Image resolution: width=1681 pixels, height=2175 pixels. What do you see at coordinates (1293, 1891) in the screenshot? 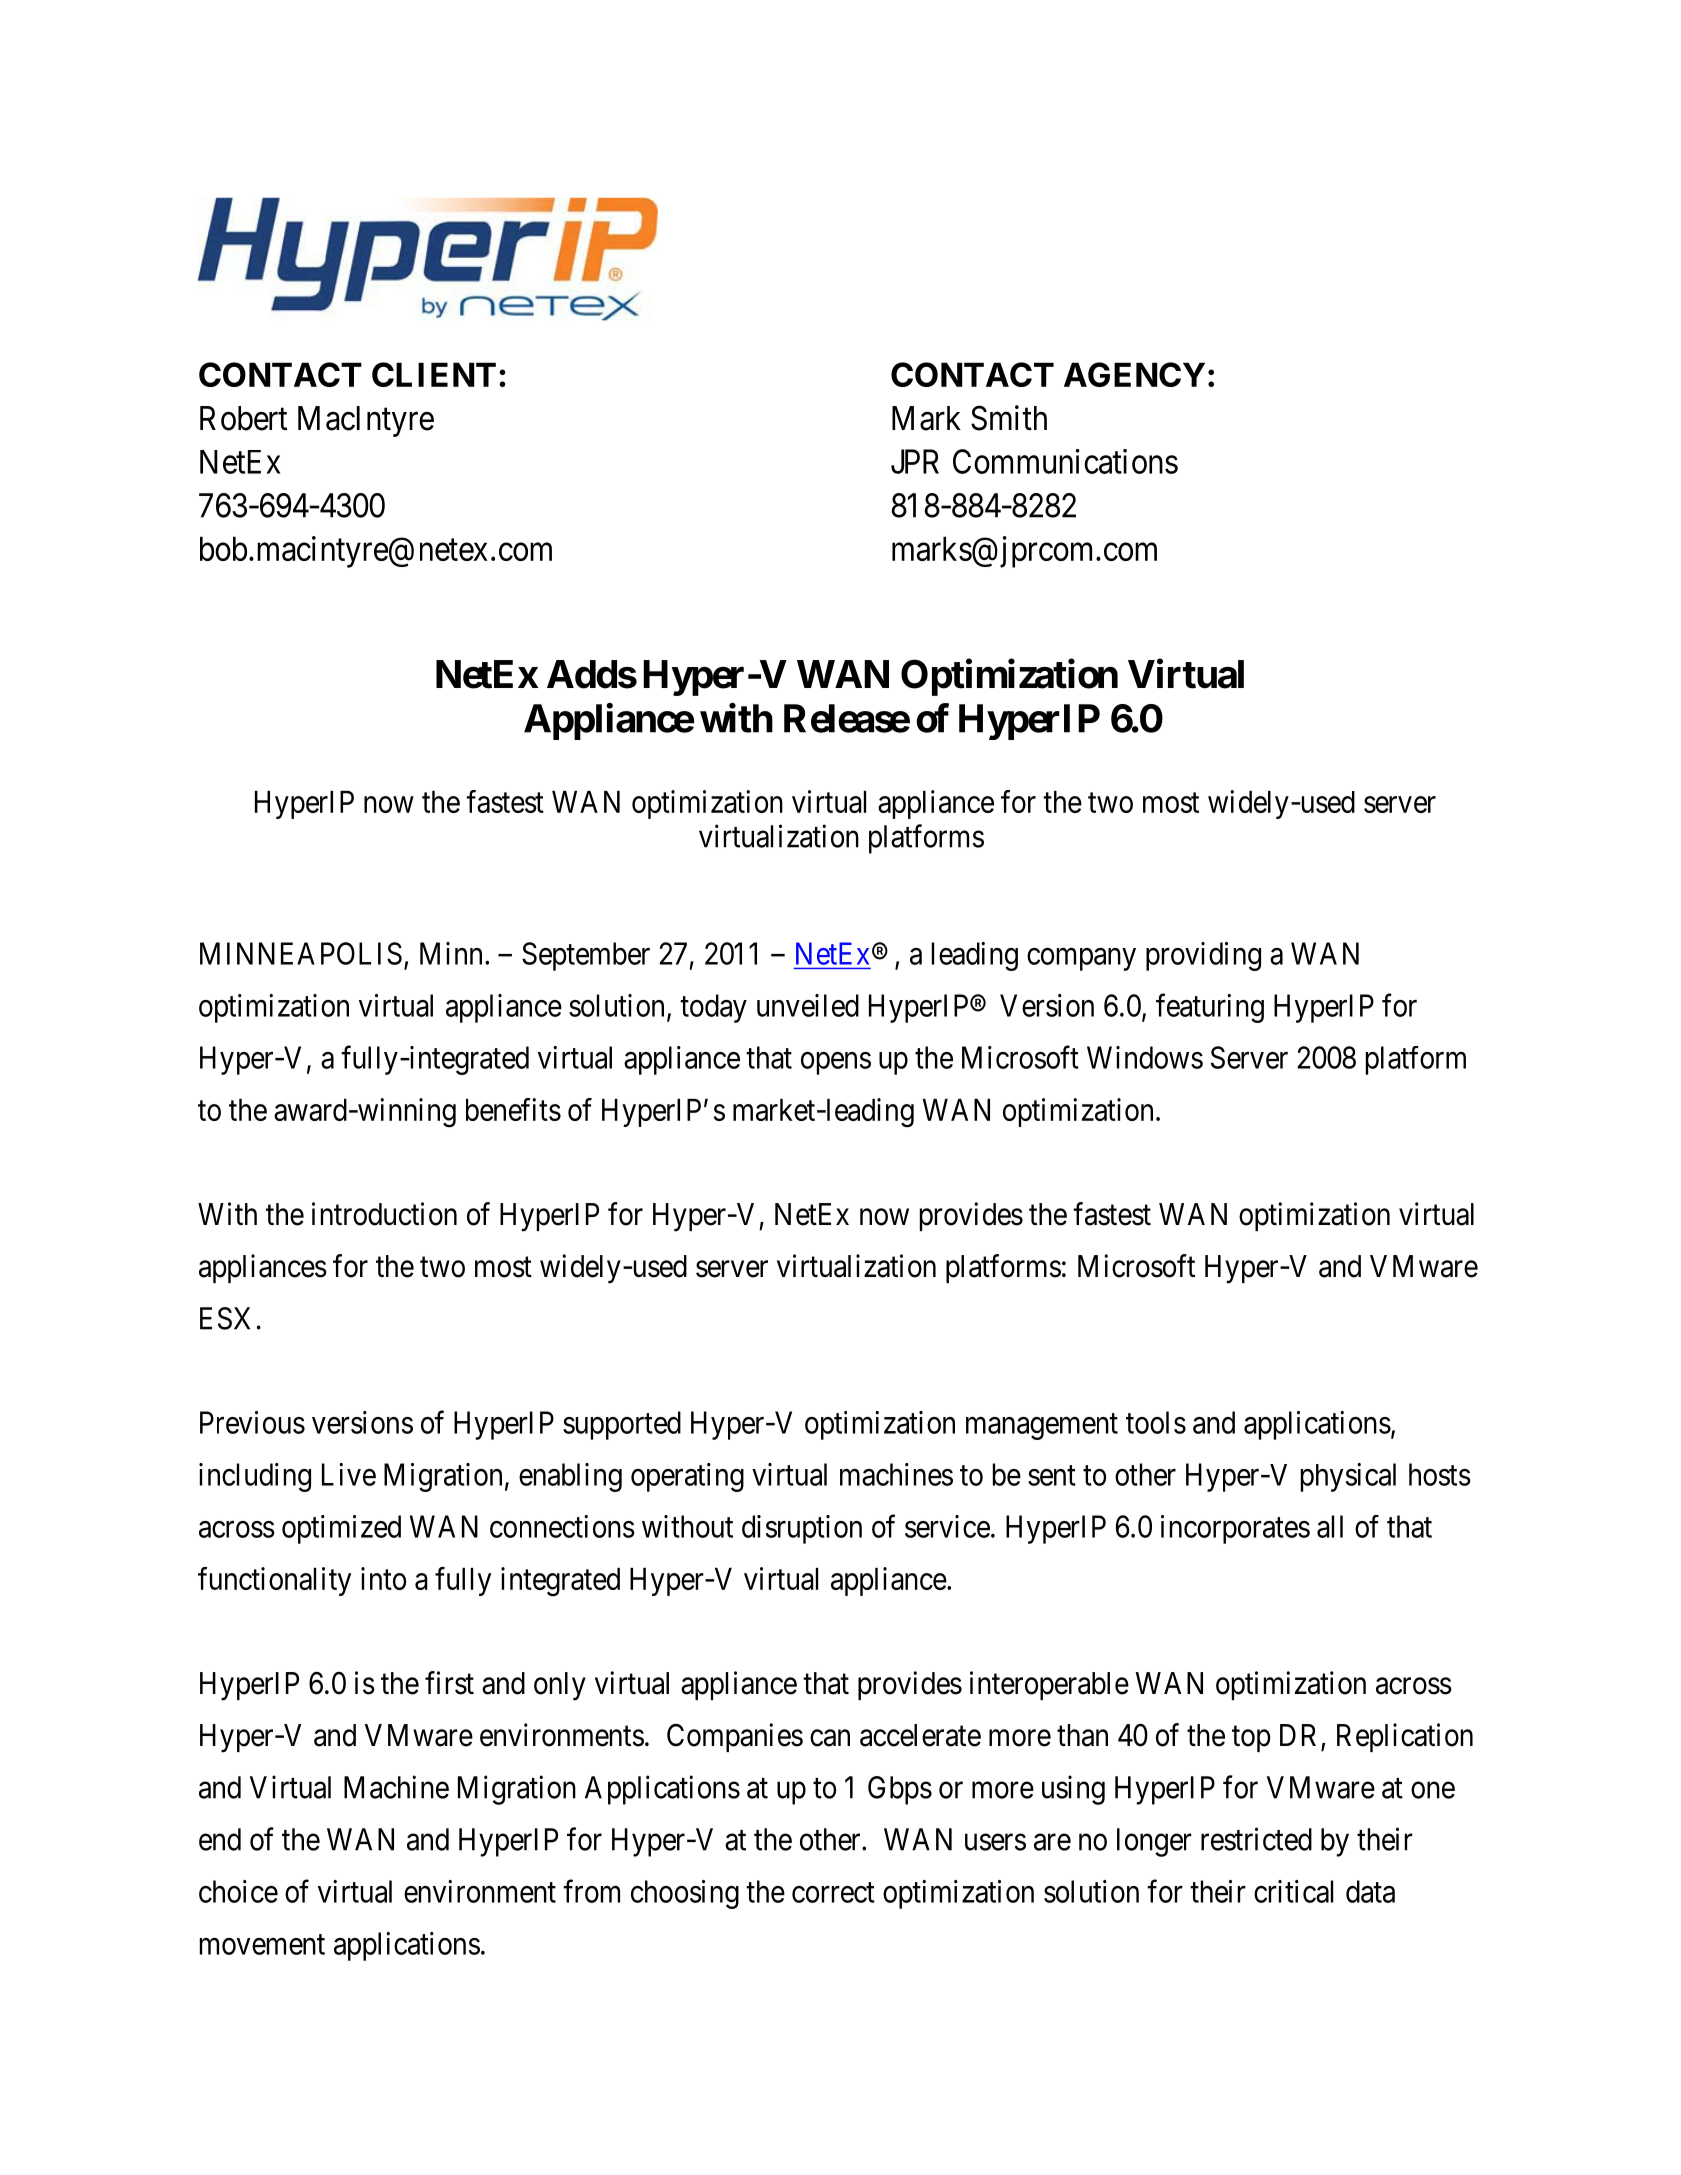
I see `critical` at bounding box center [1293, 1891].
